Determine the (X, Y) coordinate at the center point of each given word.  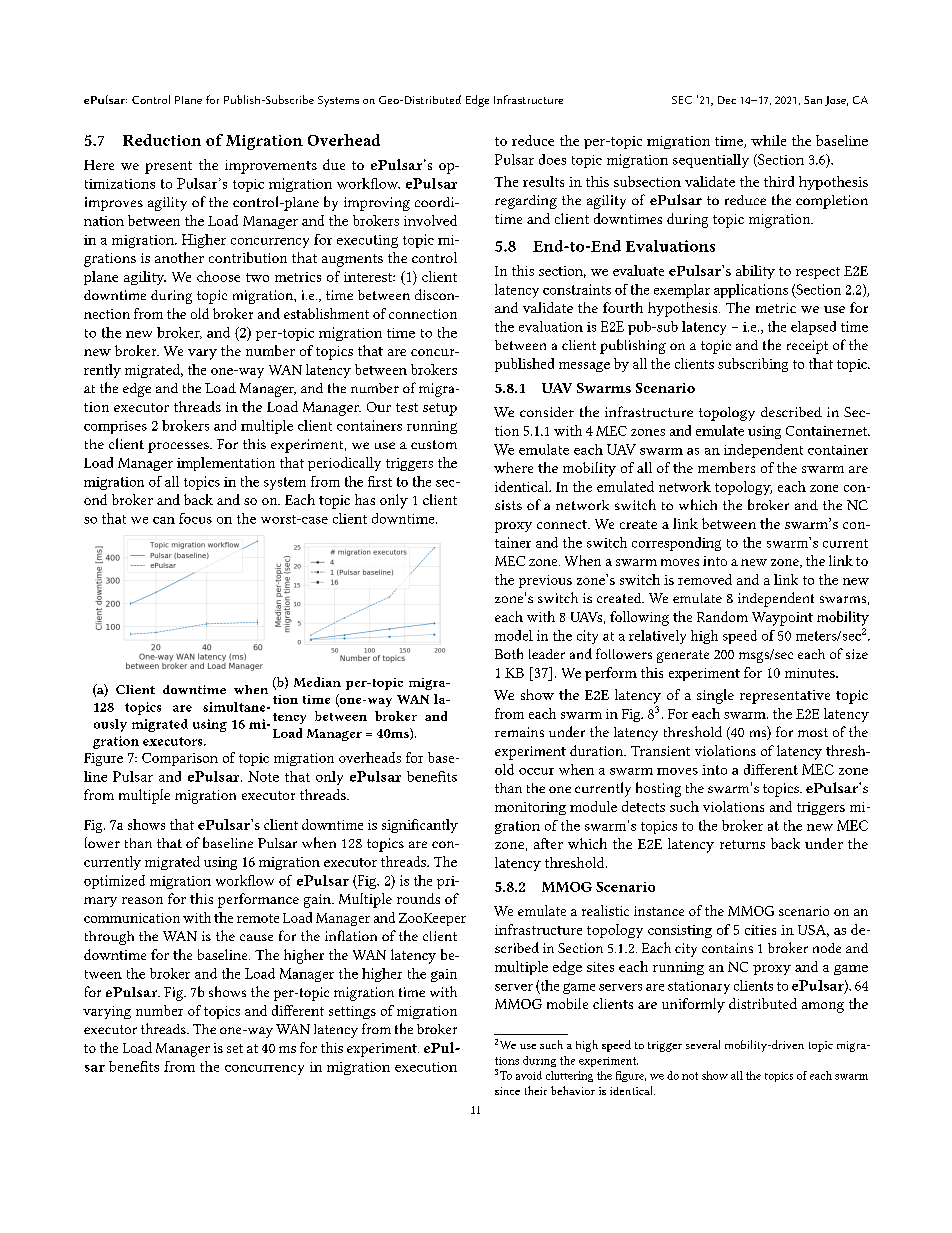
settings (352, 1012)
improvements (271, 167)
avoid (529, 1075)
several (703, 1044)
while (768, 140)
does (552, 159)
